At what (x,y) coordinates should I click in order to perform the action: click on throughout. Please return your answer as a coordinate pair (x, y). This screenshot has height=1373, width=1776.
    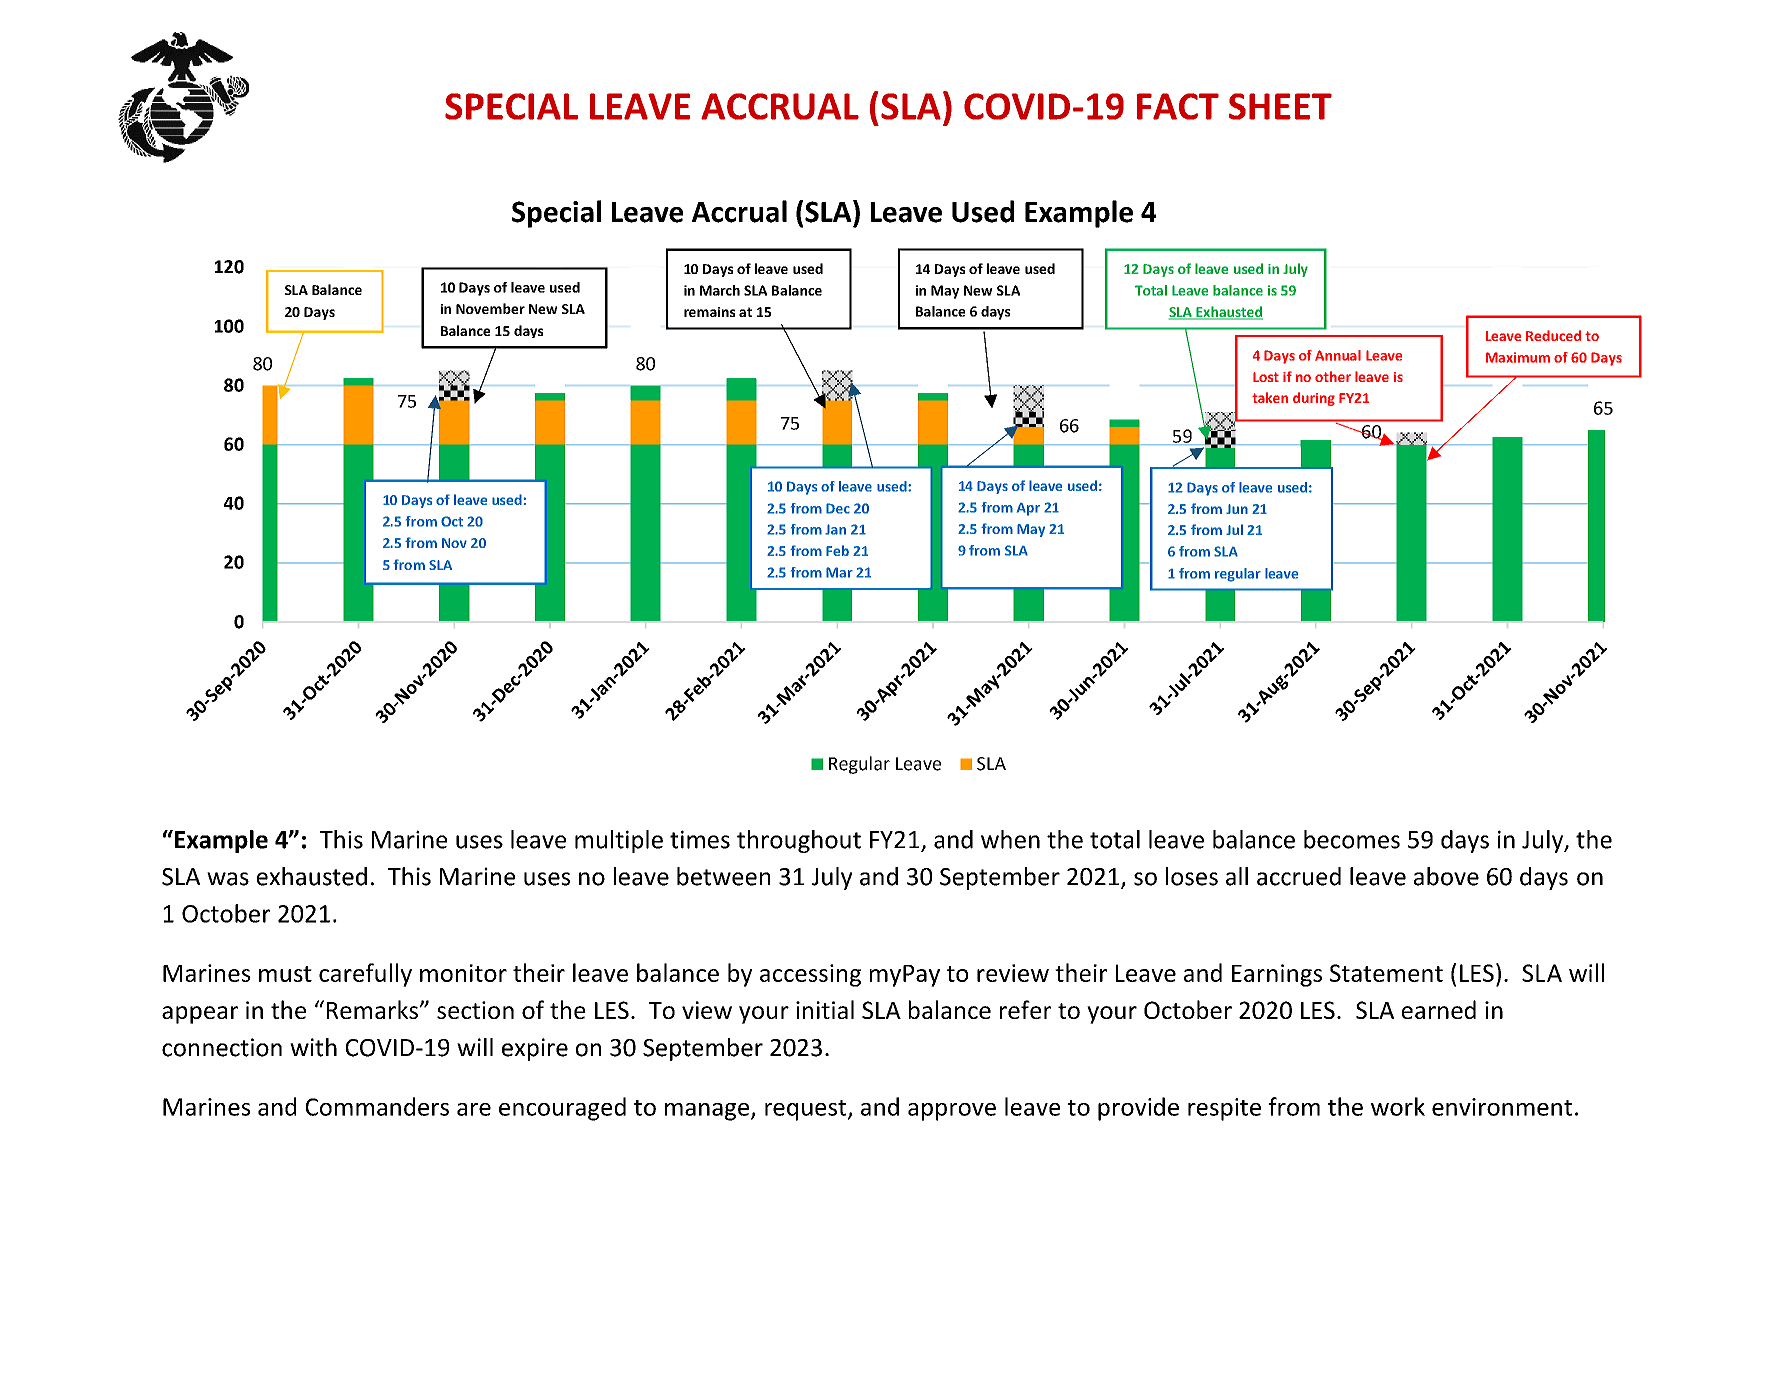
    Looking at the image, I should click on (799, 841).
